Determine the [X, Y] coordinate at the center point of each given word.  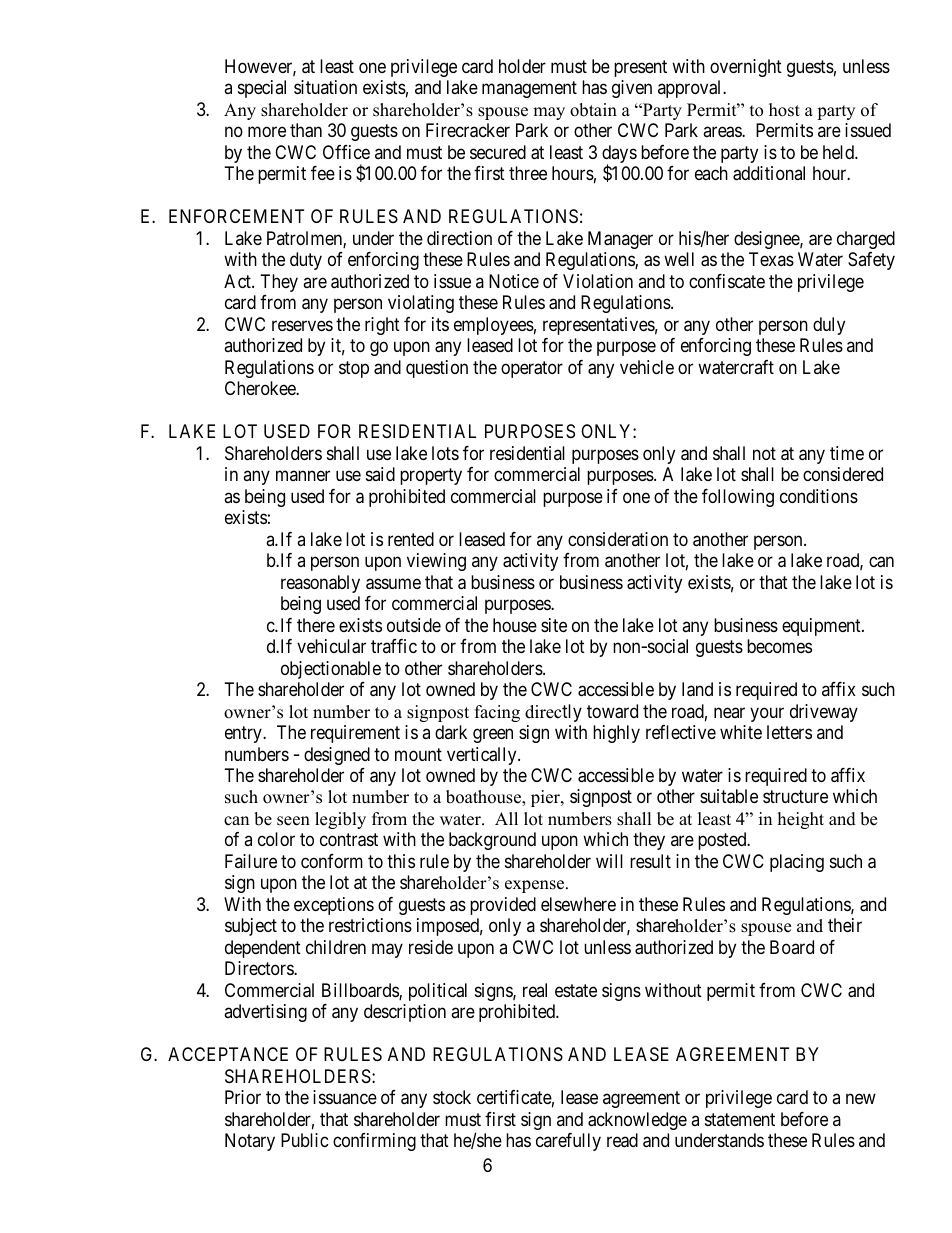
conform [332, 861]
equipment [822, 627]
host [784, 110]
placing [797, 863]
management [529, 90]
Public [305, 1140]
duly [829, 326]
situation [325, 87]
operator [532, 369]
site [554, 625]
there [316, 625]
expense [536, 886]
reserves [302, 325]
